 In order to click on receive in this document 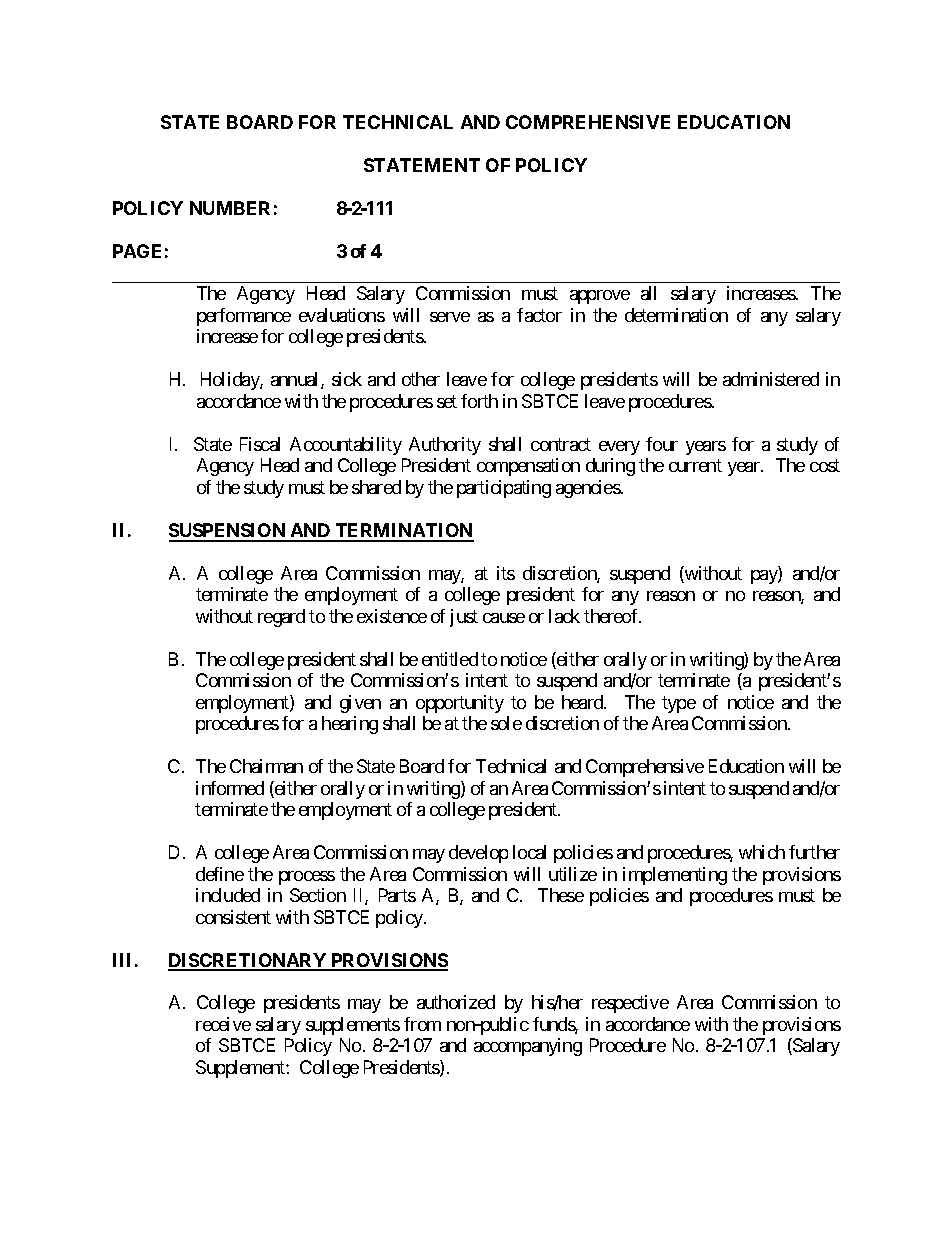, I will do `click(223, 1024)`.
